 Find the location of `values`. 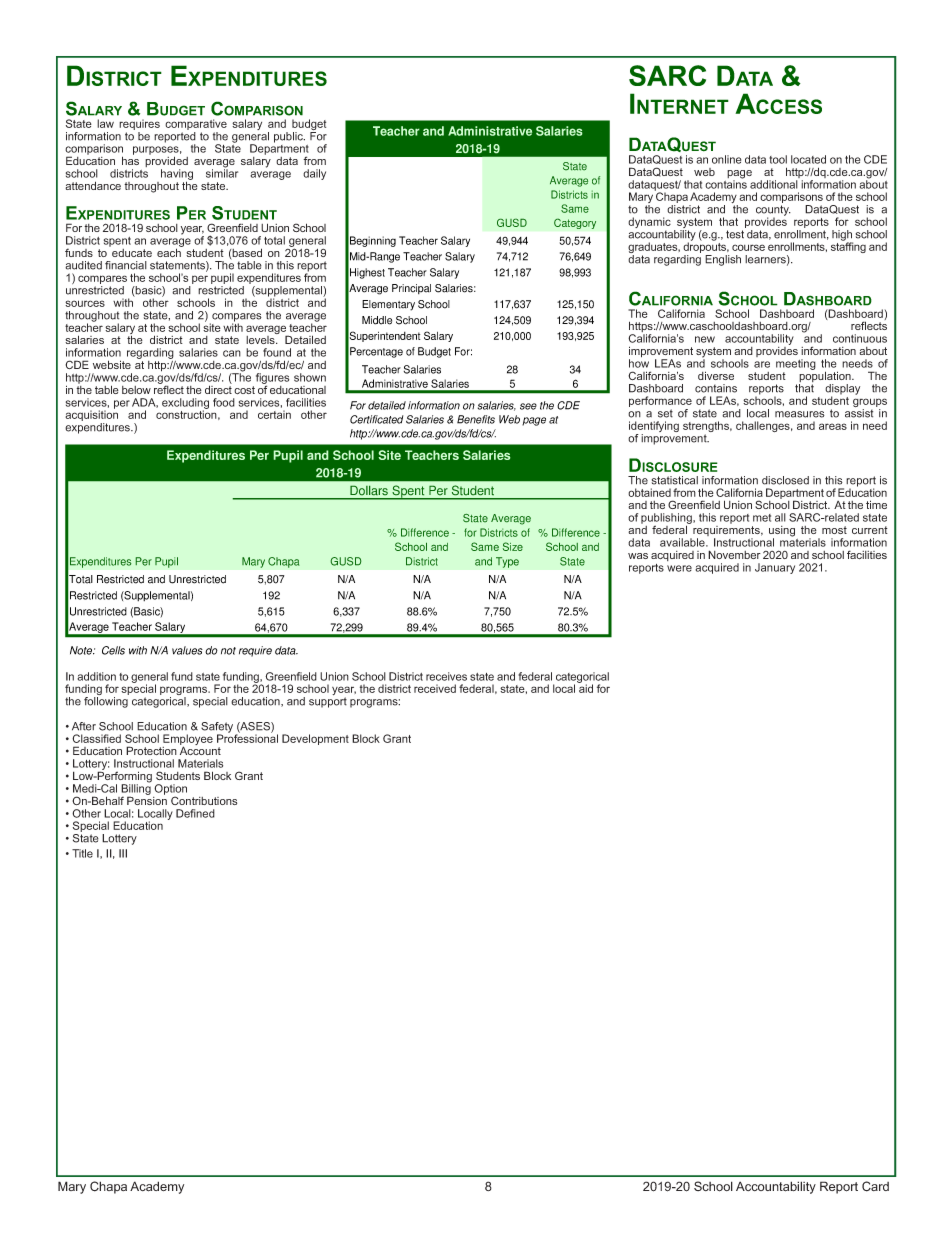

values is located at coordinates (187, 650).
